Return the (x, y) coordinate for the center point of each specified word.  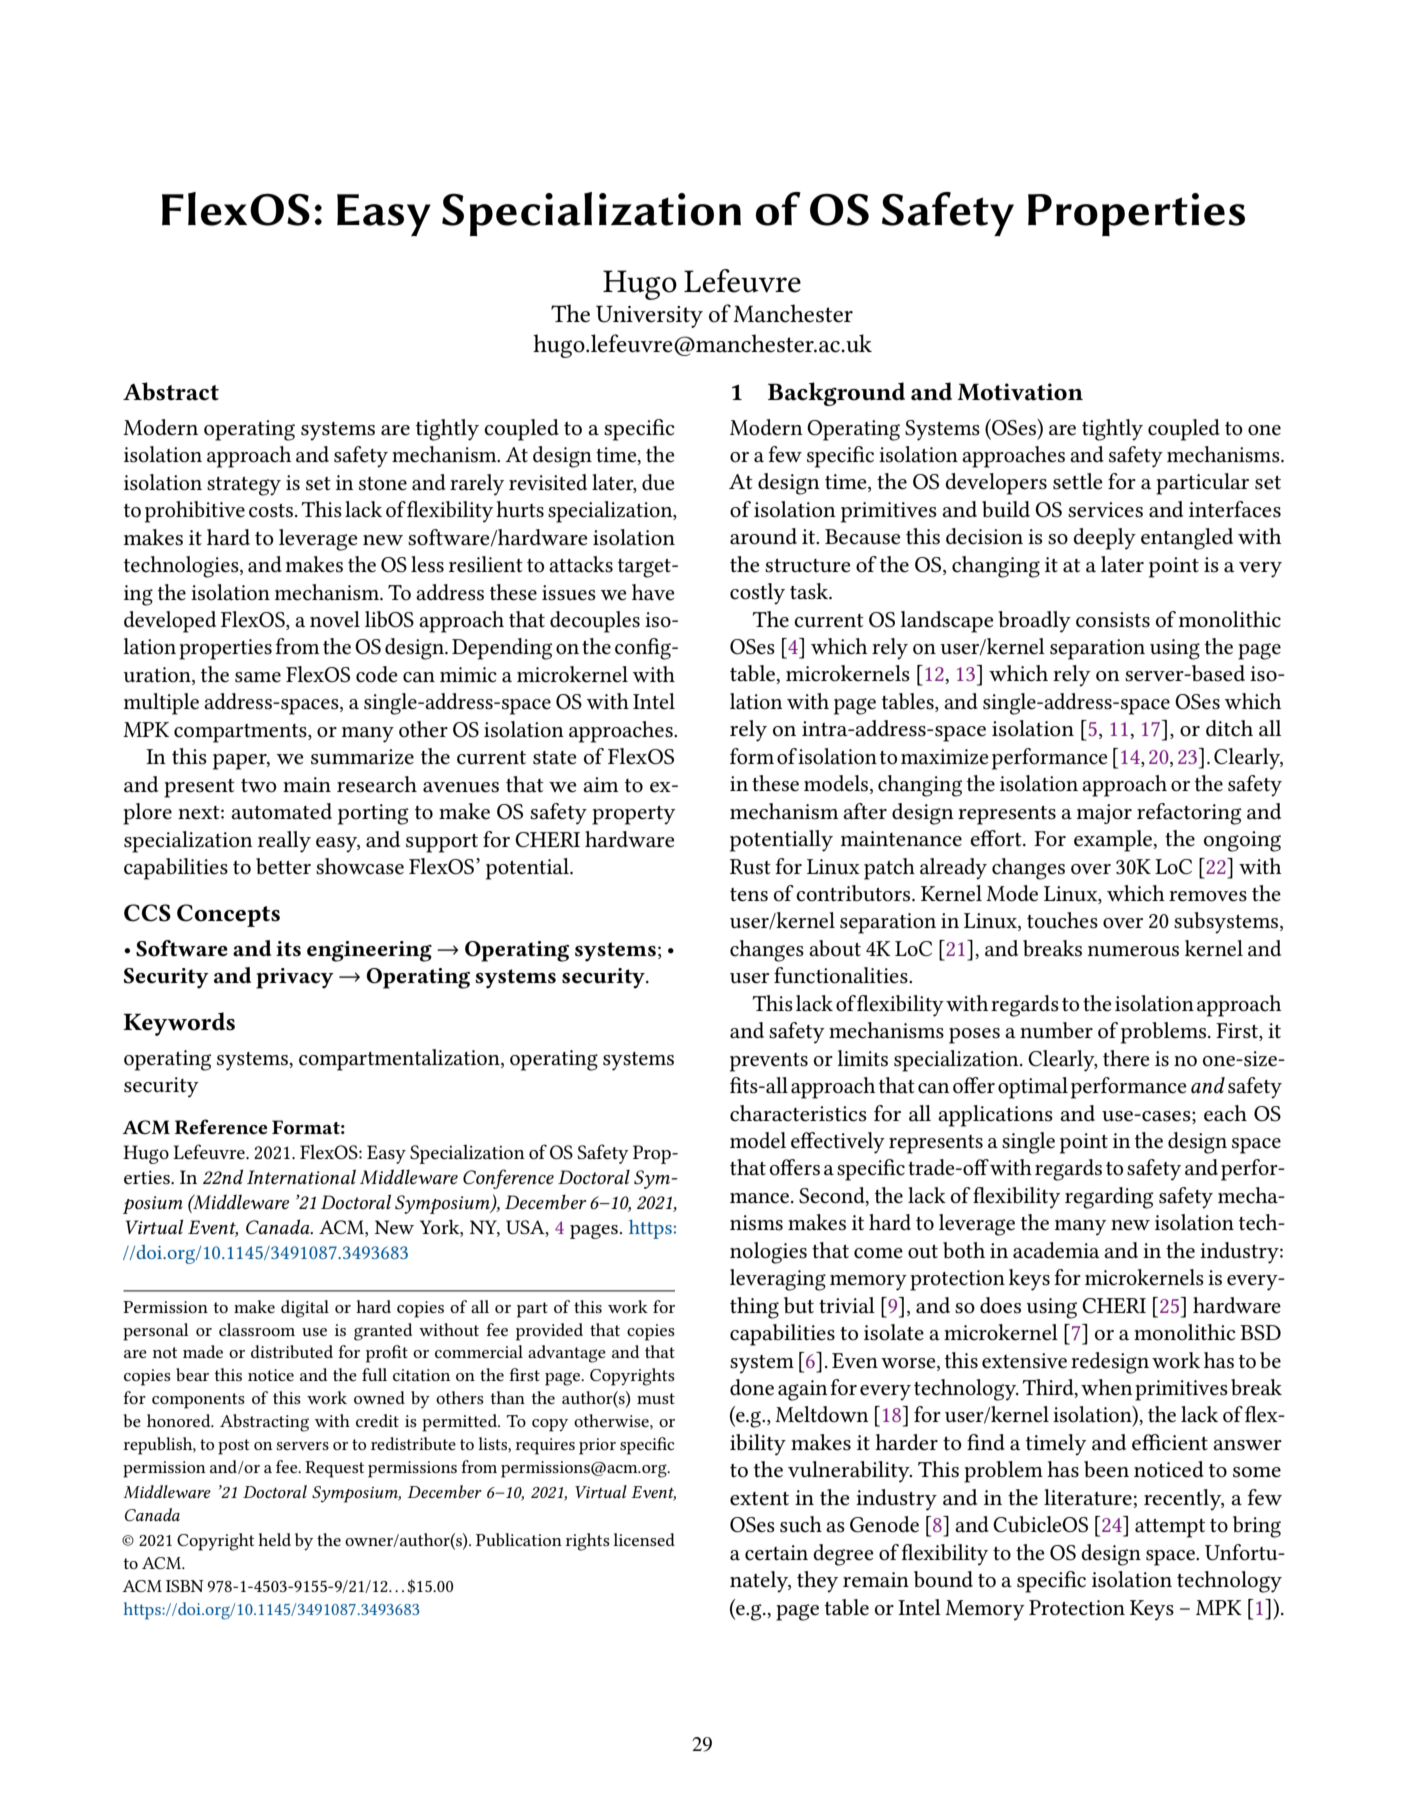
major (1104, 814)
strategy (244, 486)
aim (601, 785)
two (259, 786)
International (301, 1177)
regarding (1109, 1198)
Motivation (1020, 392)
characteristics (798, 1113)
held (274, 1539)
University (649, 316)
